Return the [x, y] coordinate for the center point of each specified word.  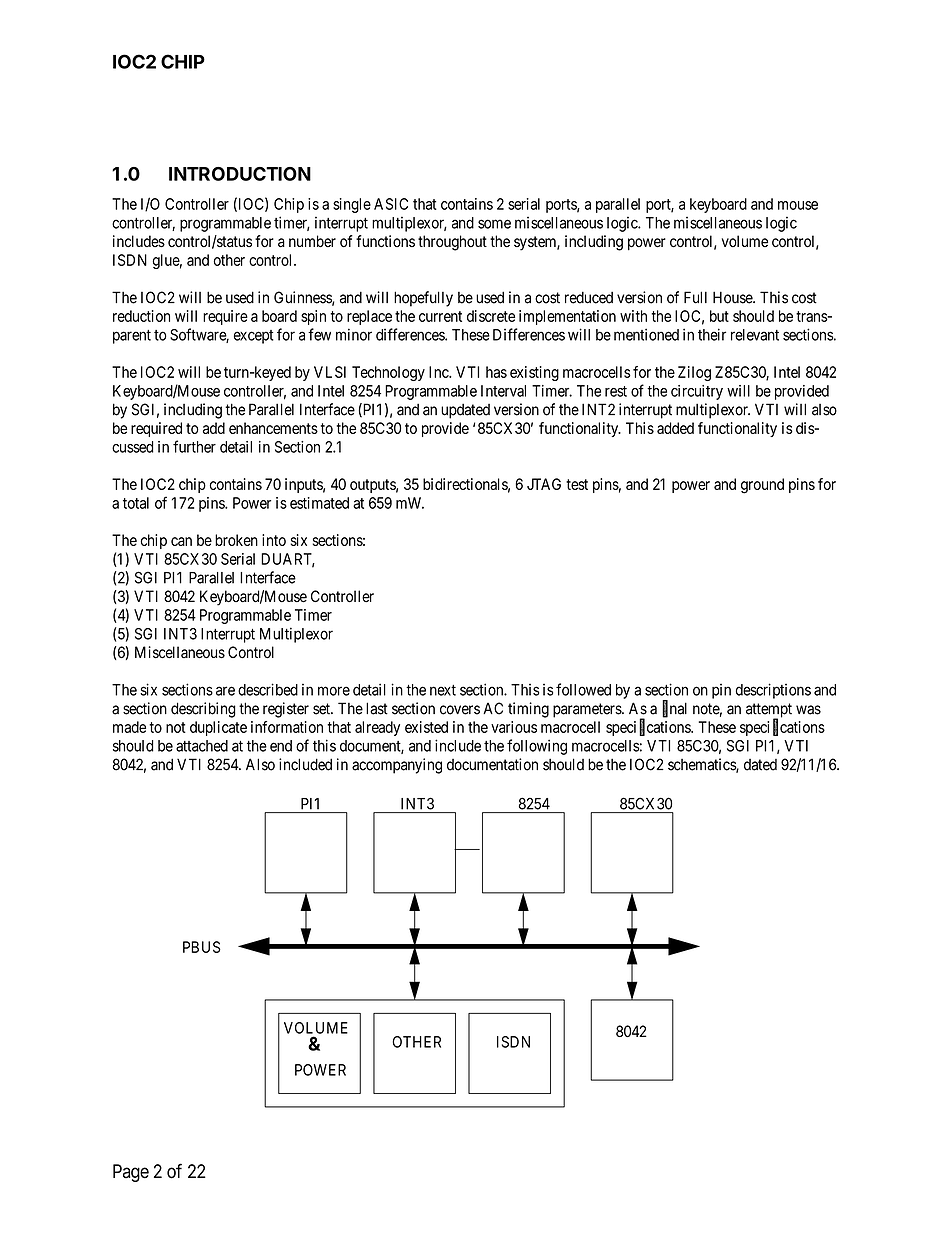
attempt [769, 711]
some [494, 224]
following [537, 747]
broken [236, 540]
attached [202, 746]
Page [131, 1173]
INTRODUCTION [240, 174]
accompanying [397, 766]
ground [762, 486]
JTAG [544, 484]
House [733, 297]
